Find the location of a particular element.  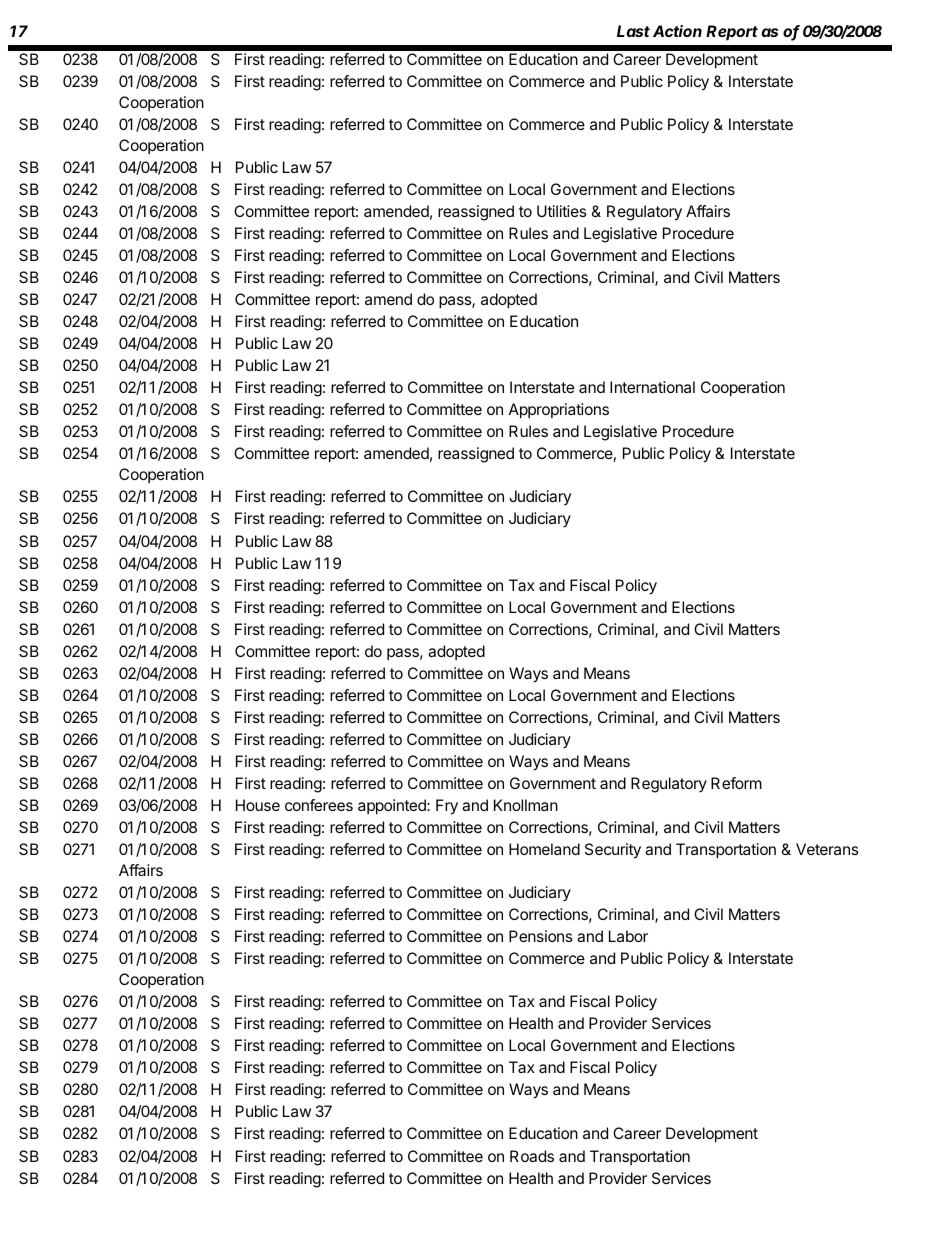

House is located at coordinates (258, 805).
